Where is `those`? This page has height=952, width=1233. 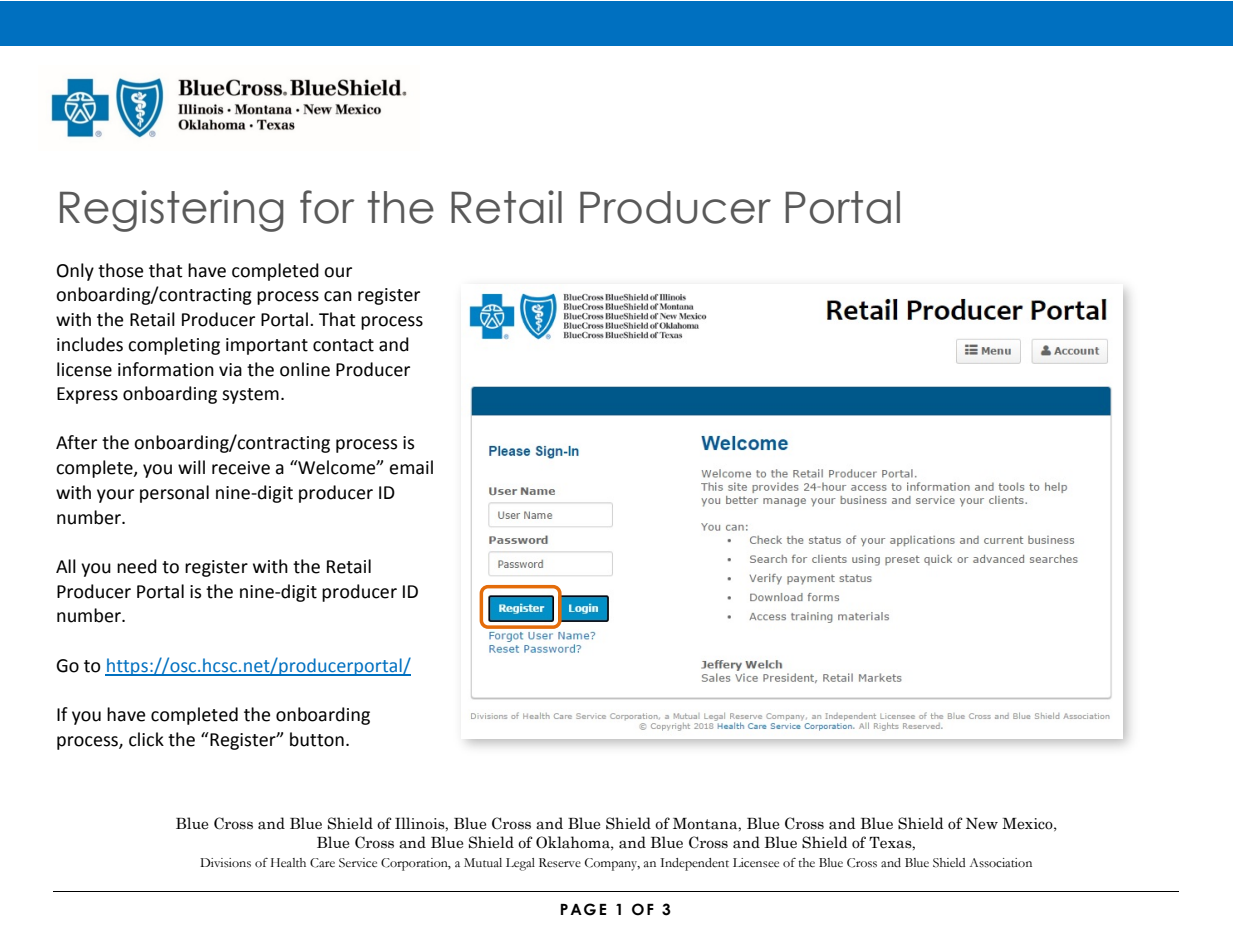 those is located at coordinates (120, 270).
